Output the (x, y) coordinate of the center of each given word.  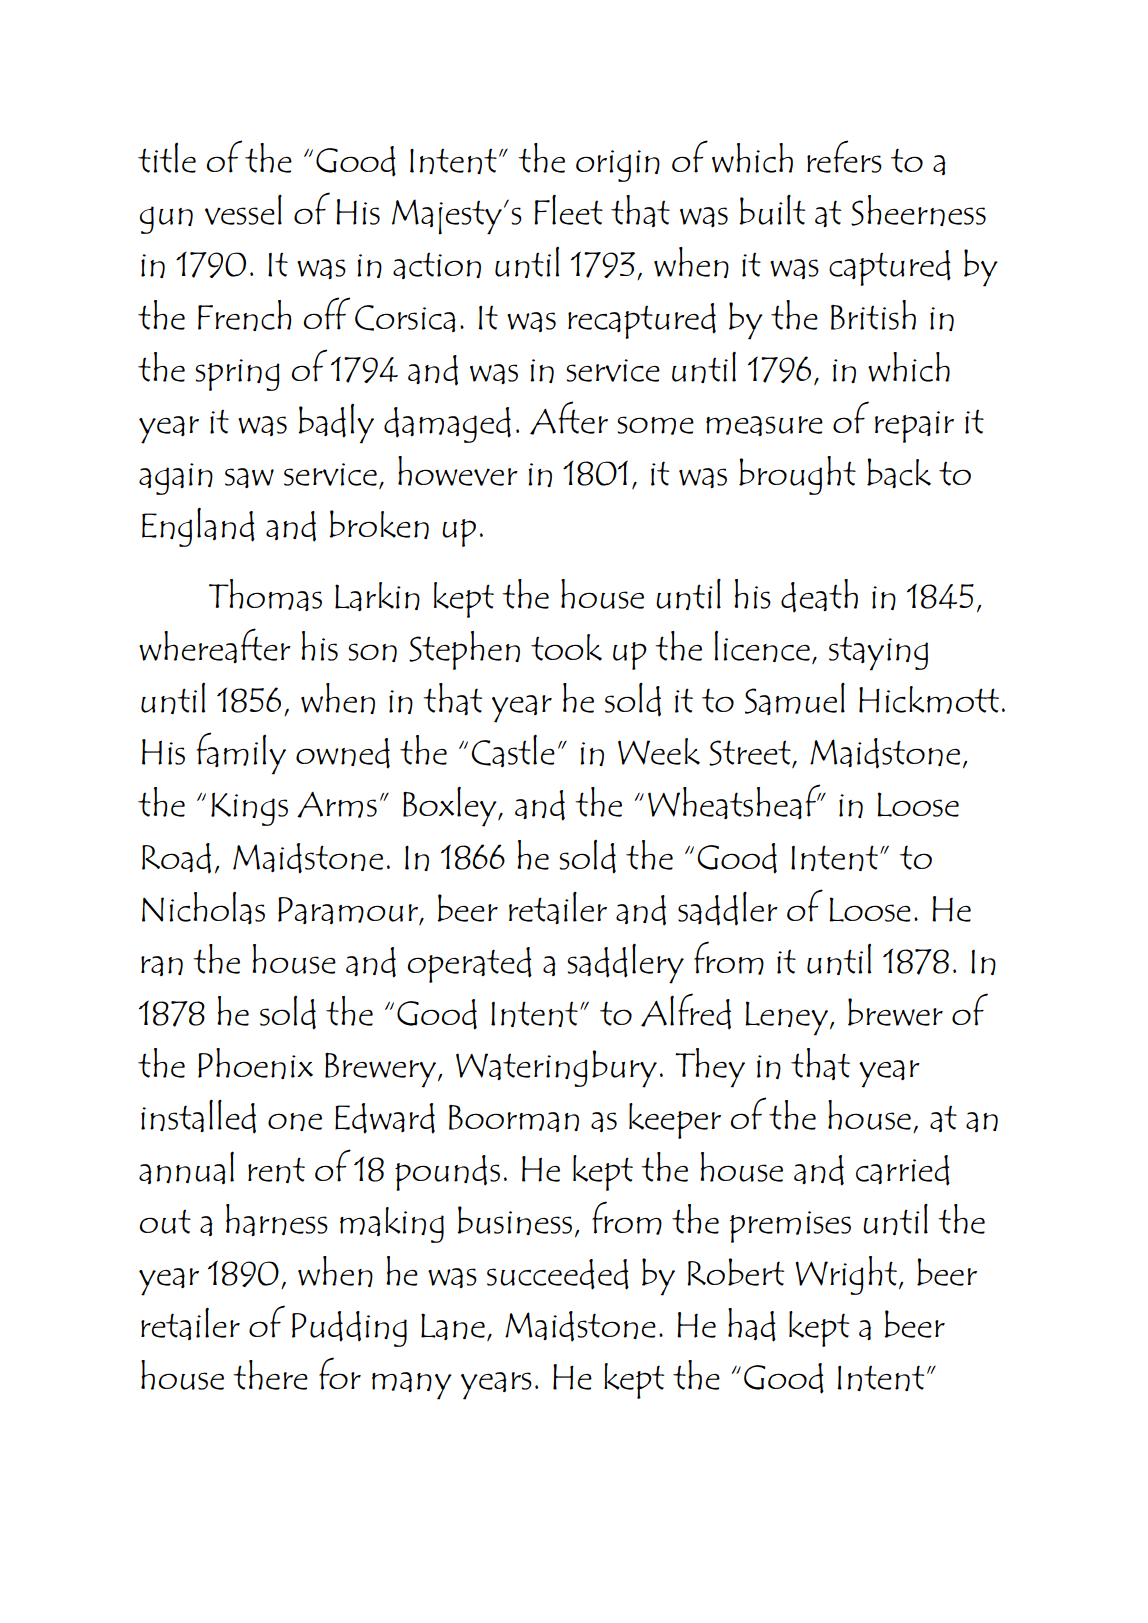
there (270, 1375)
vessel (243, 210)
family (241, 753)
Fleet (568, 209)
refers (844, 156)
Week (659, 751)
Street (751, 754)
